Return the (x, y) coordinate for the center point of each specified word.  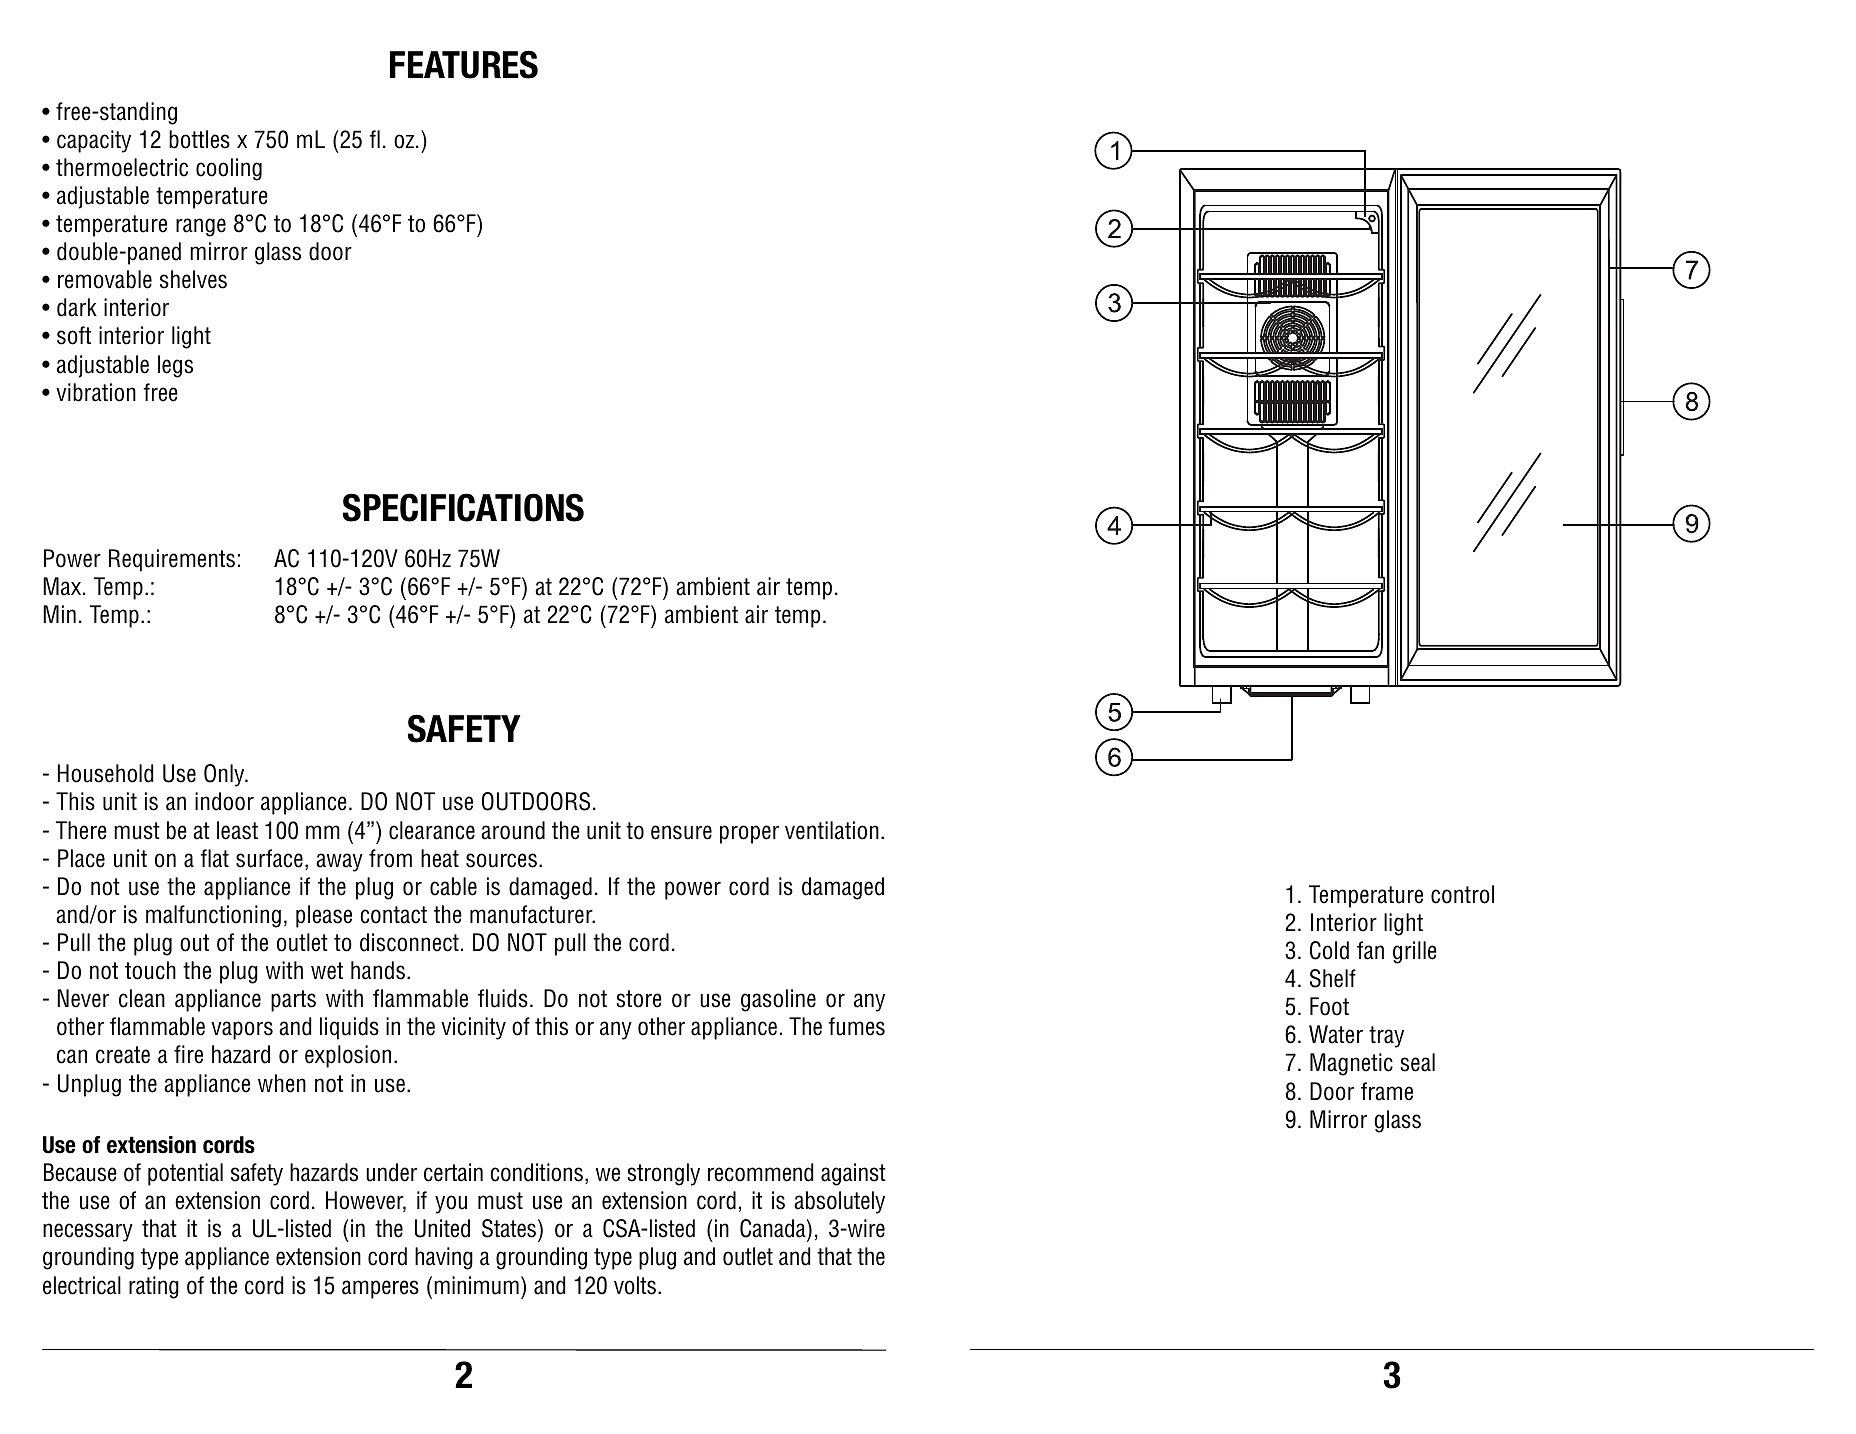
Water (1336, 1034)
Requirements (172, 560)
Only (225, 775)
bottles (199, 139)
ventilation (832, 830)
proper (749, 834)
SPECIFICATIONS (463, 507)
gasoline (778, 1000)
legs (175, 366)
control (1462, 894)
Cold (1329, 950)
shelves (193, 279)
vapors (242, 1030)
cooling (229, 169)
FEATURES (464, 64)
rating (154, 1287)
